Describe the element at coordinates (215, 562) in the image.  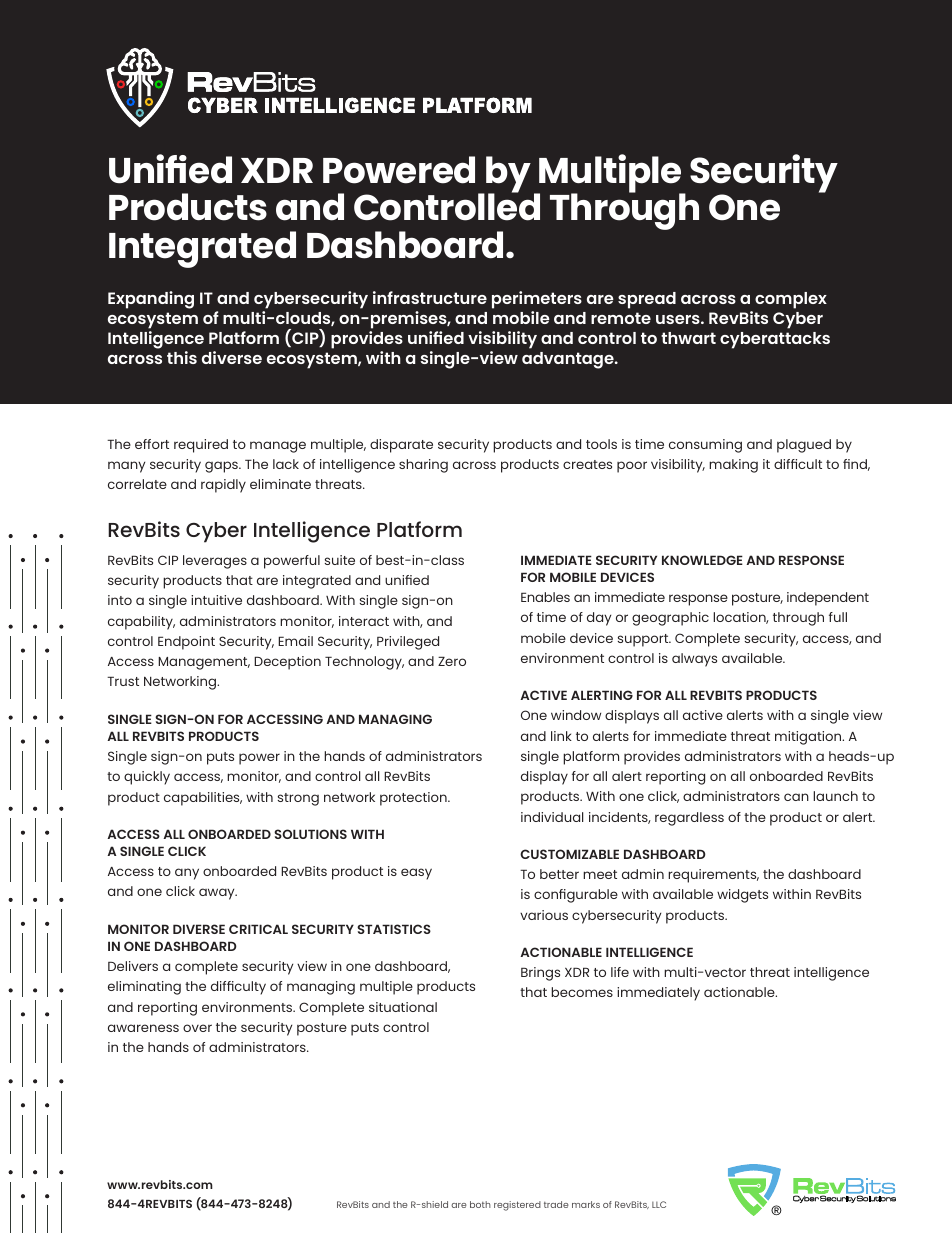
I see `leverages` at that location.
